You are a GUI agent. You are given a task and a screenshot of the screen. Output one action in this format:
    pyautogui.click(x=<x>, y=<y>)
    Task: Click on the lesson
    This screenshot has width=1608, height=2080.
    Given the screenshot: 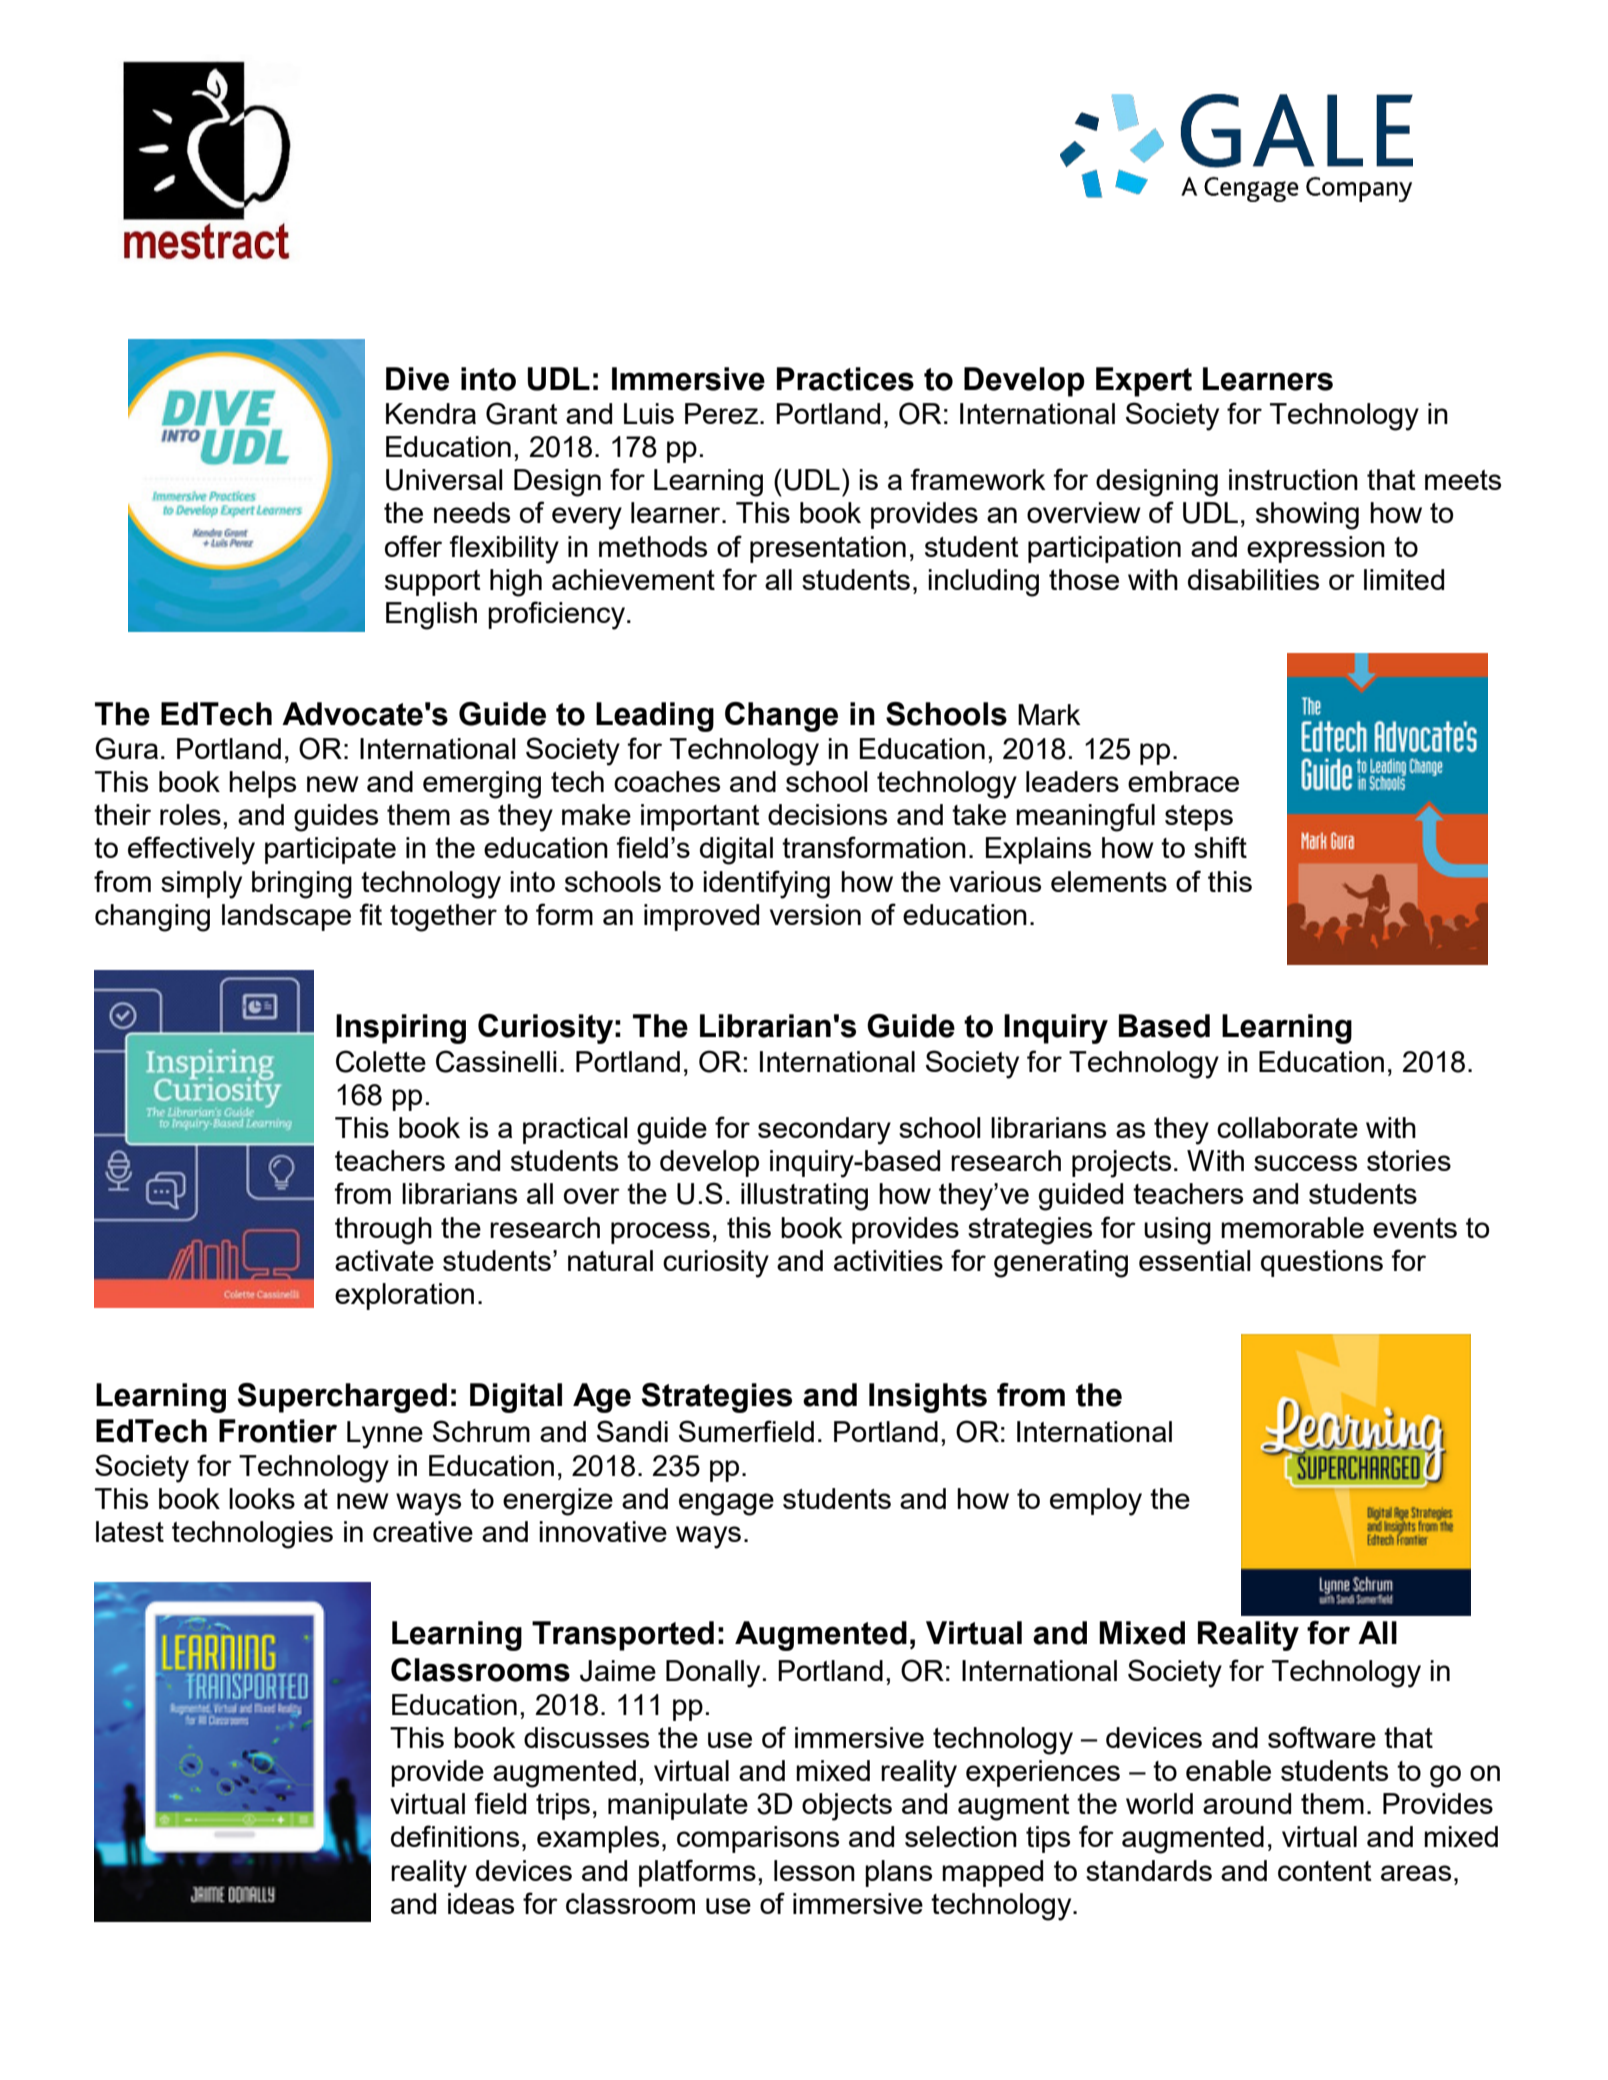 What is the action you would take?
    pyautogui.click(x=814, y=1870)
